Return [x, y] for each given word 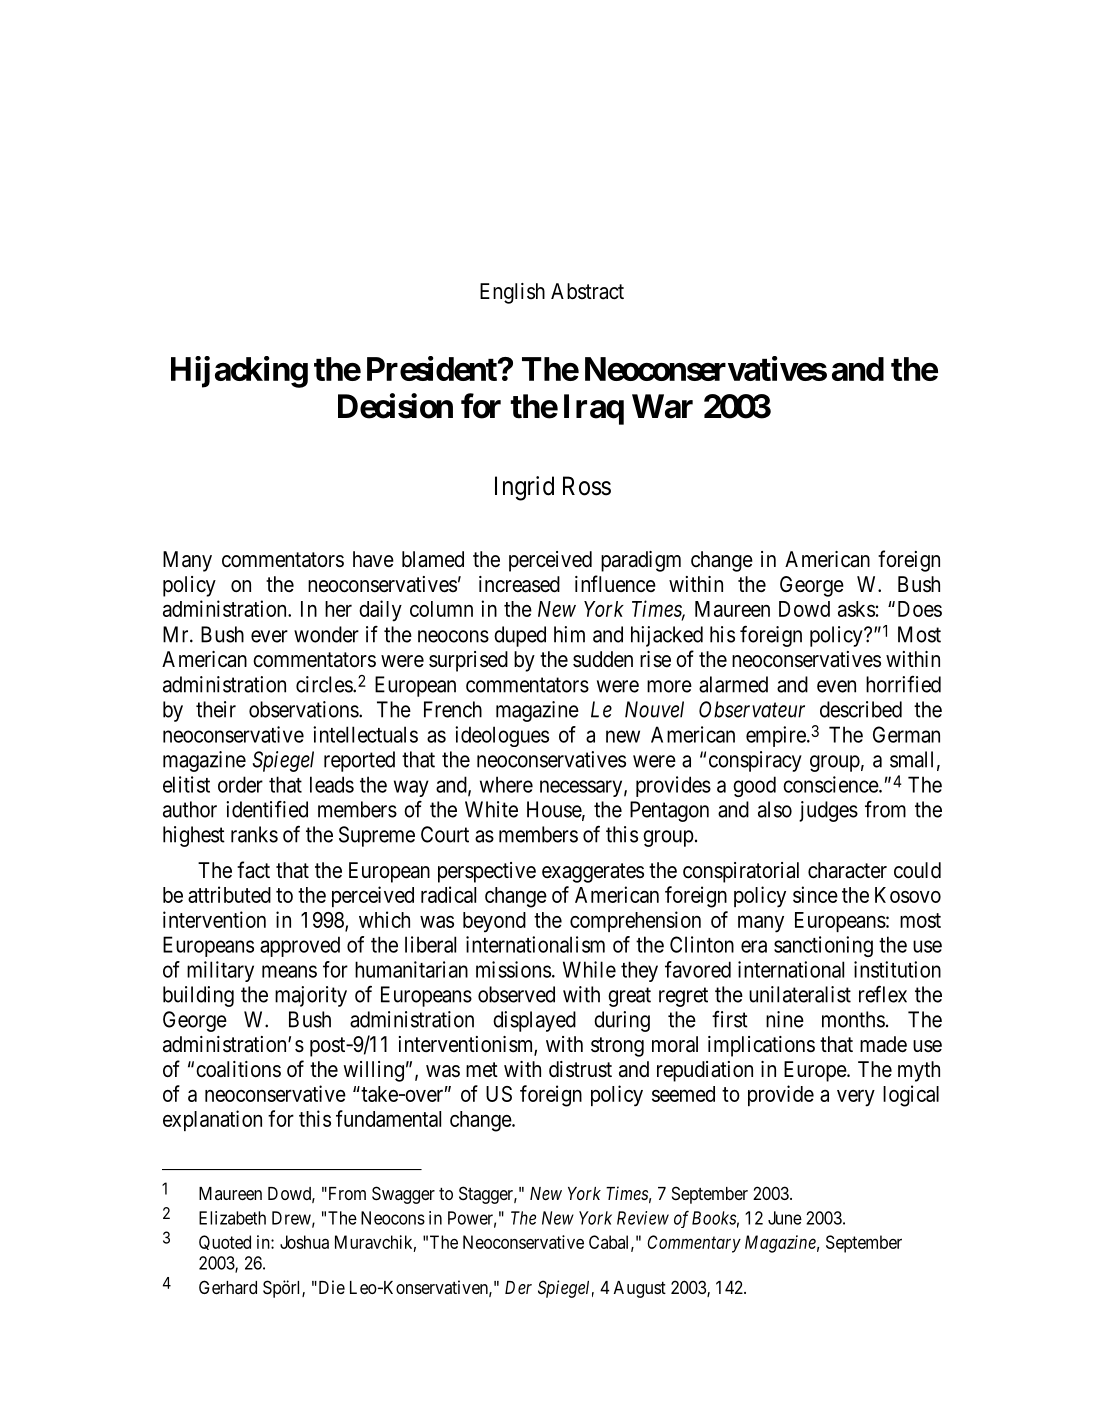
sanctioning [823, 946]
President [433, 368]
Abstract [587, 291]
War [662, 406]
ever [269, 636]
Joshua [304, 1242]
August [640, 1289]
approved [300, 946]
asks [856, 609]
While [589, 969]
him [569, 634]
